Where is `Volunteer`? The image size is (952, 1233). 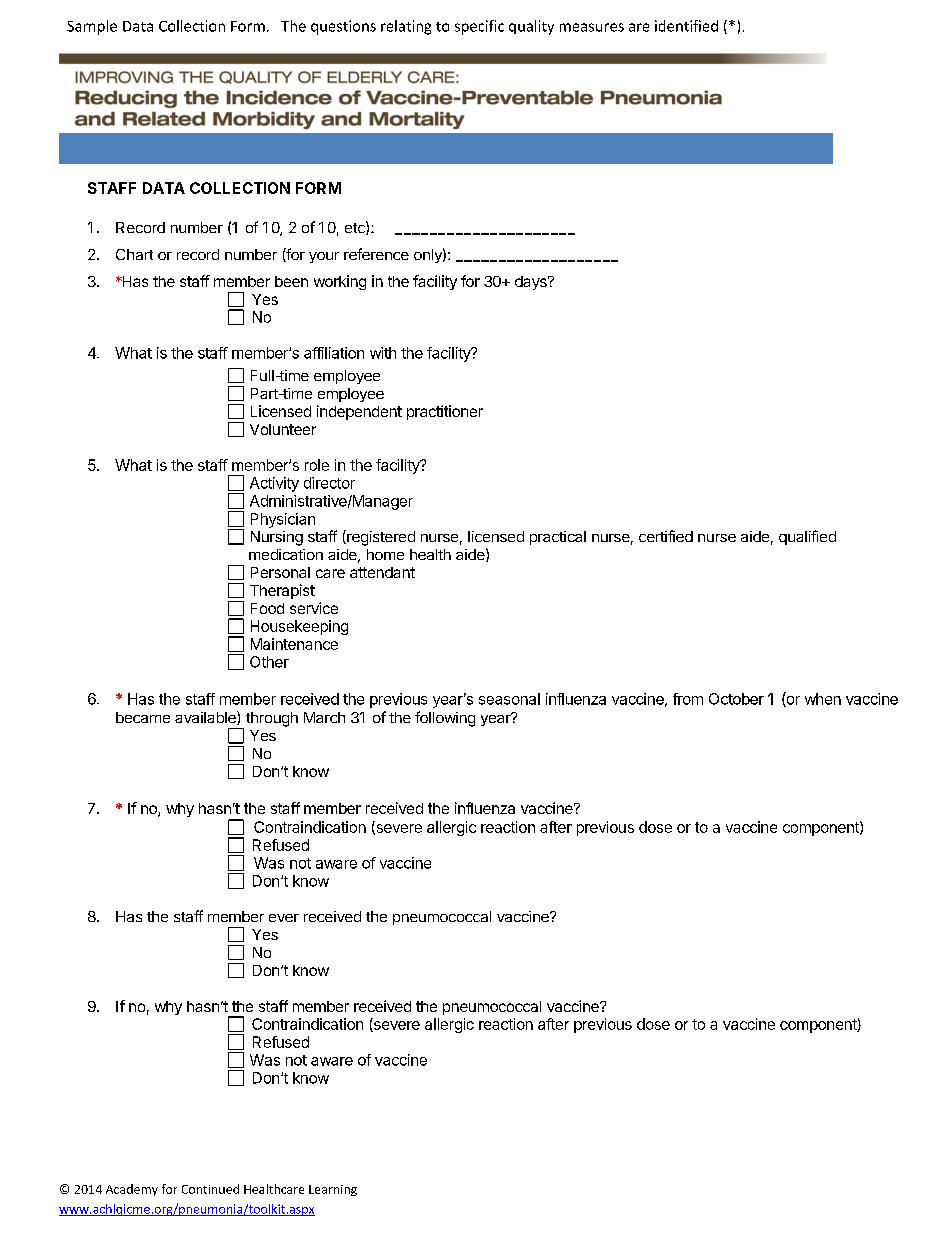
Volunteer is located at coordinates (283, 429).
